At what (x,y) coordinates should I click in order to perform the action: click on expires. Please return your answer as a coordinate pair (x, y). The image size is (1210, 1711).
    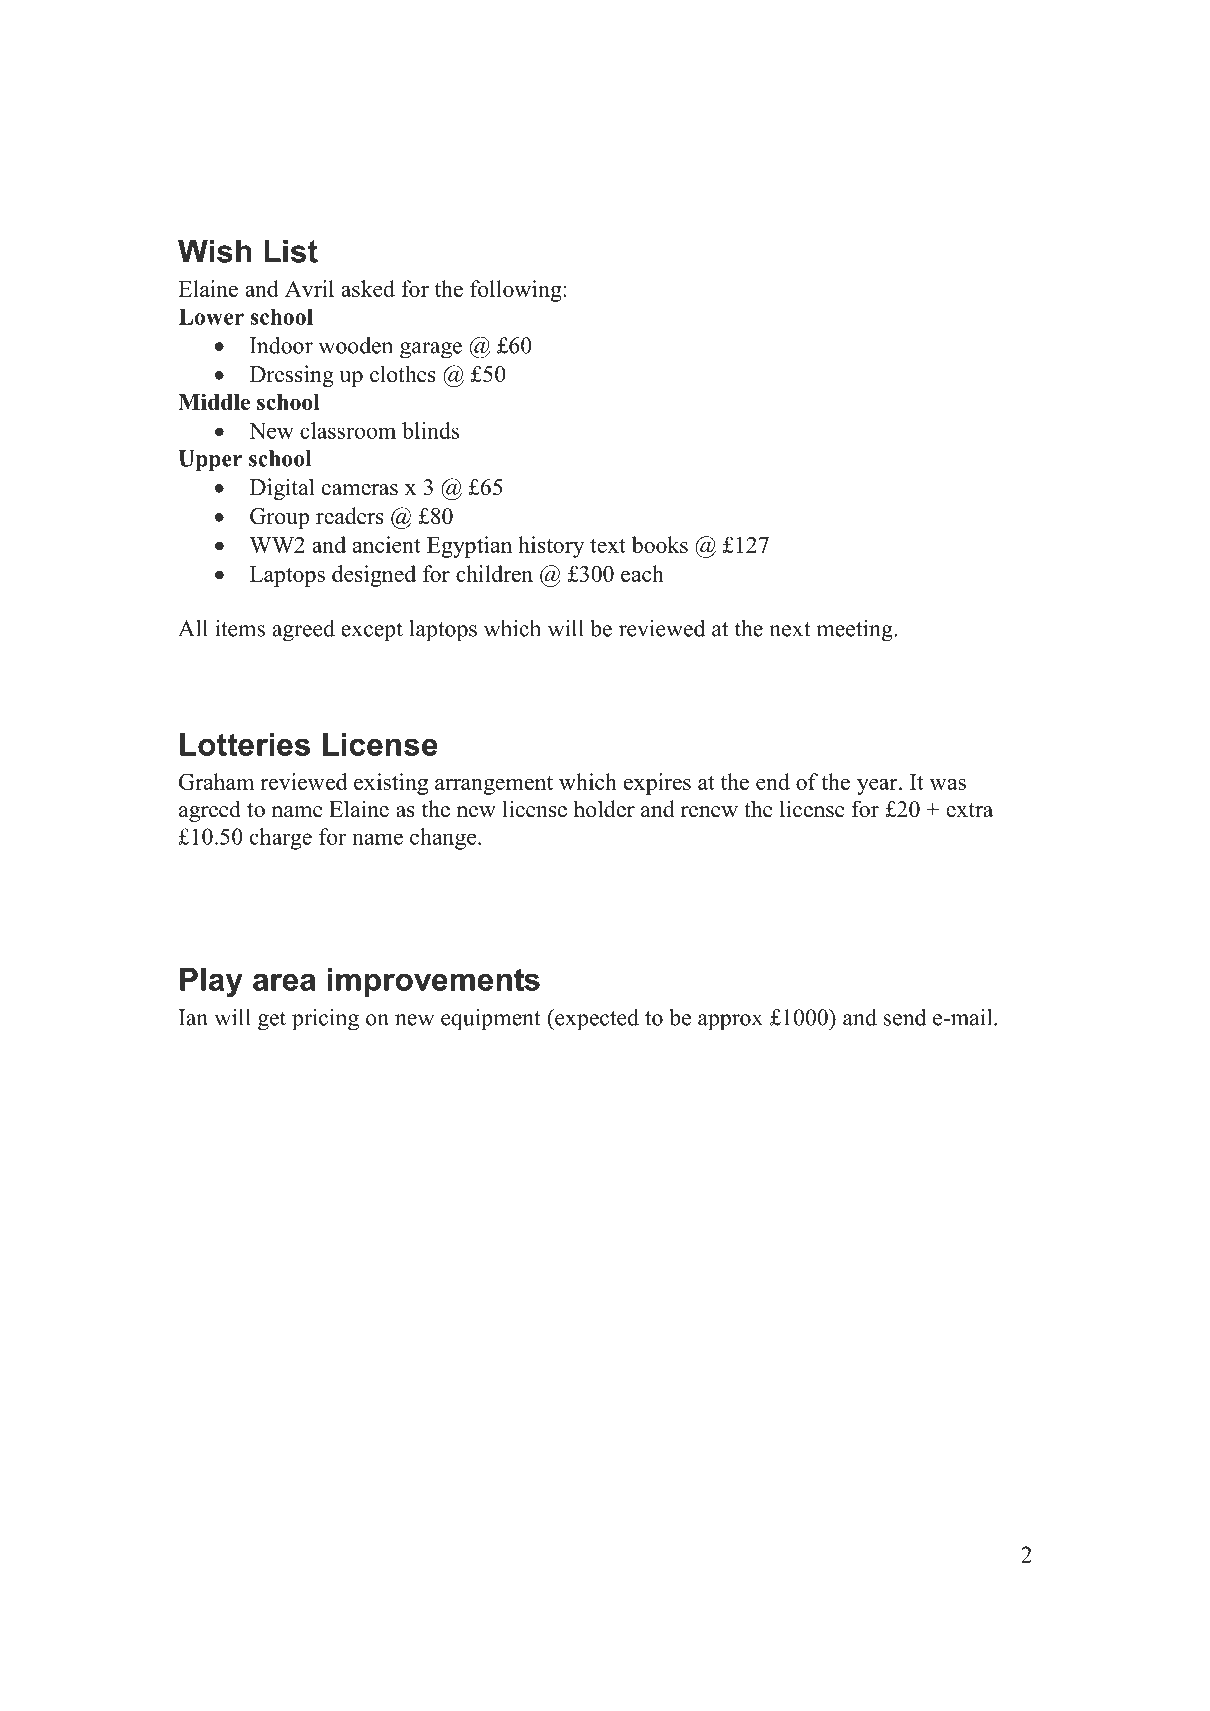
    Looking at the image, I should click on (657, 784).
